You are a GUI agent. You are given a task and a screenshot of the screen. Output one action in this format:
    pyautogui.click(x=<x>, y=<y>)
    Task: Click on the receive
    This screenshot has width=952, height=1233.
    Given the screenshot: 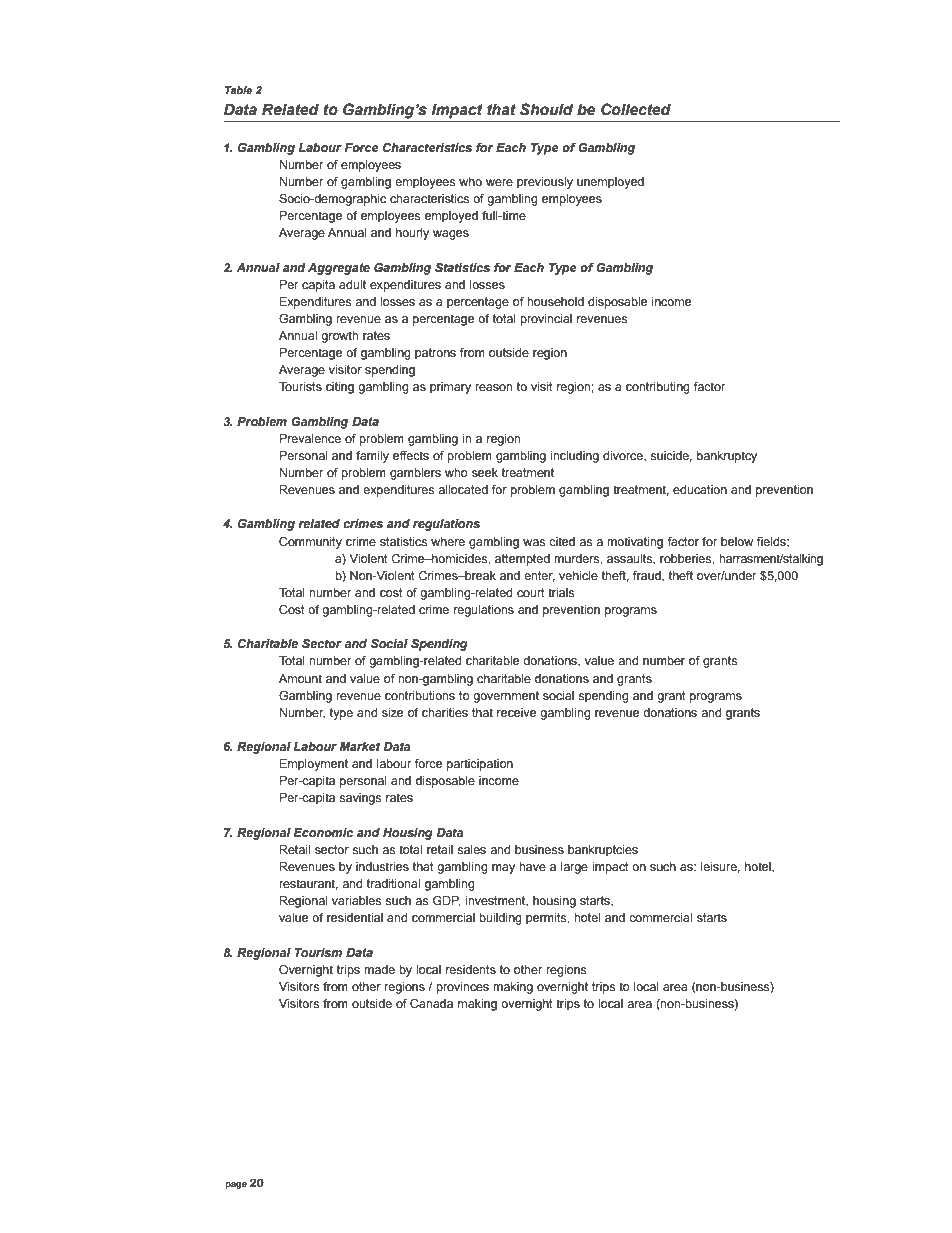 What is the action you would take?
    pyautogui.click(x=516, y=712)
